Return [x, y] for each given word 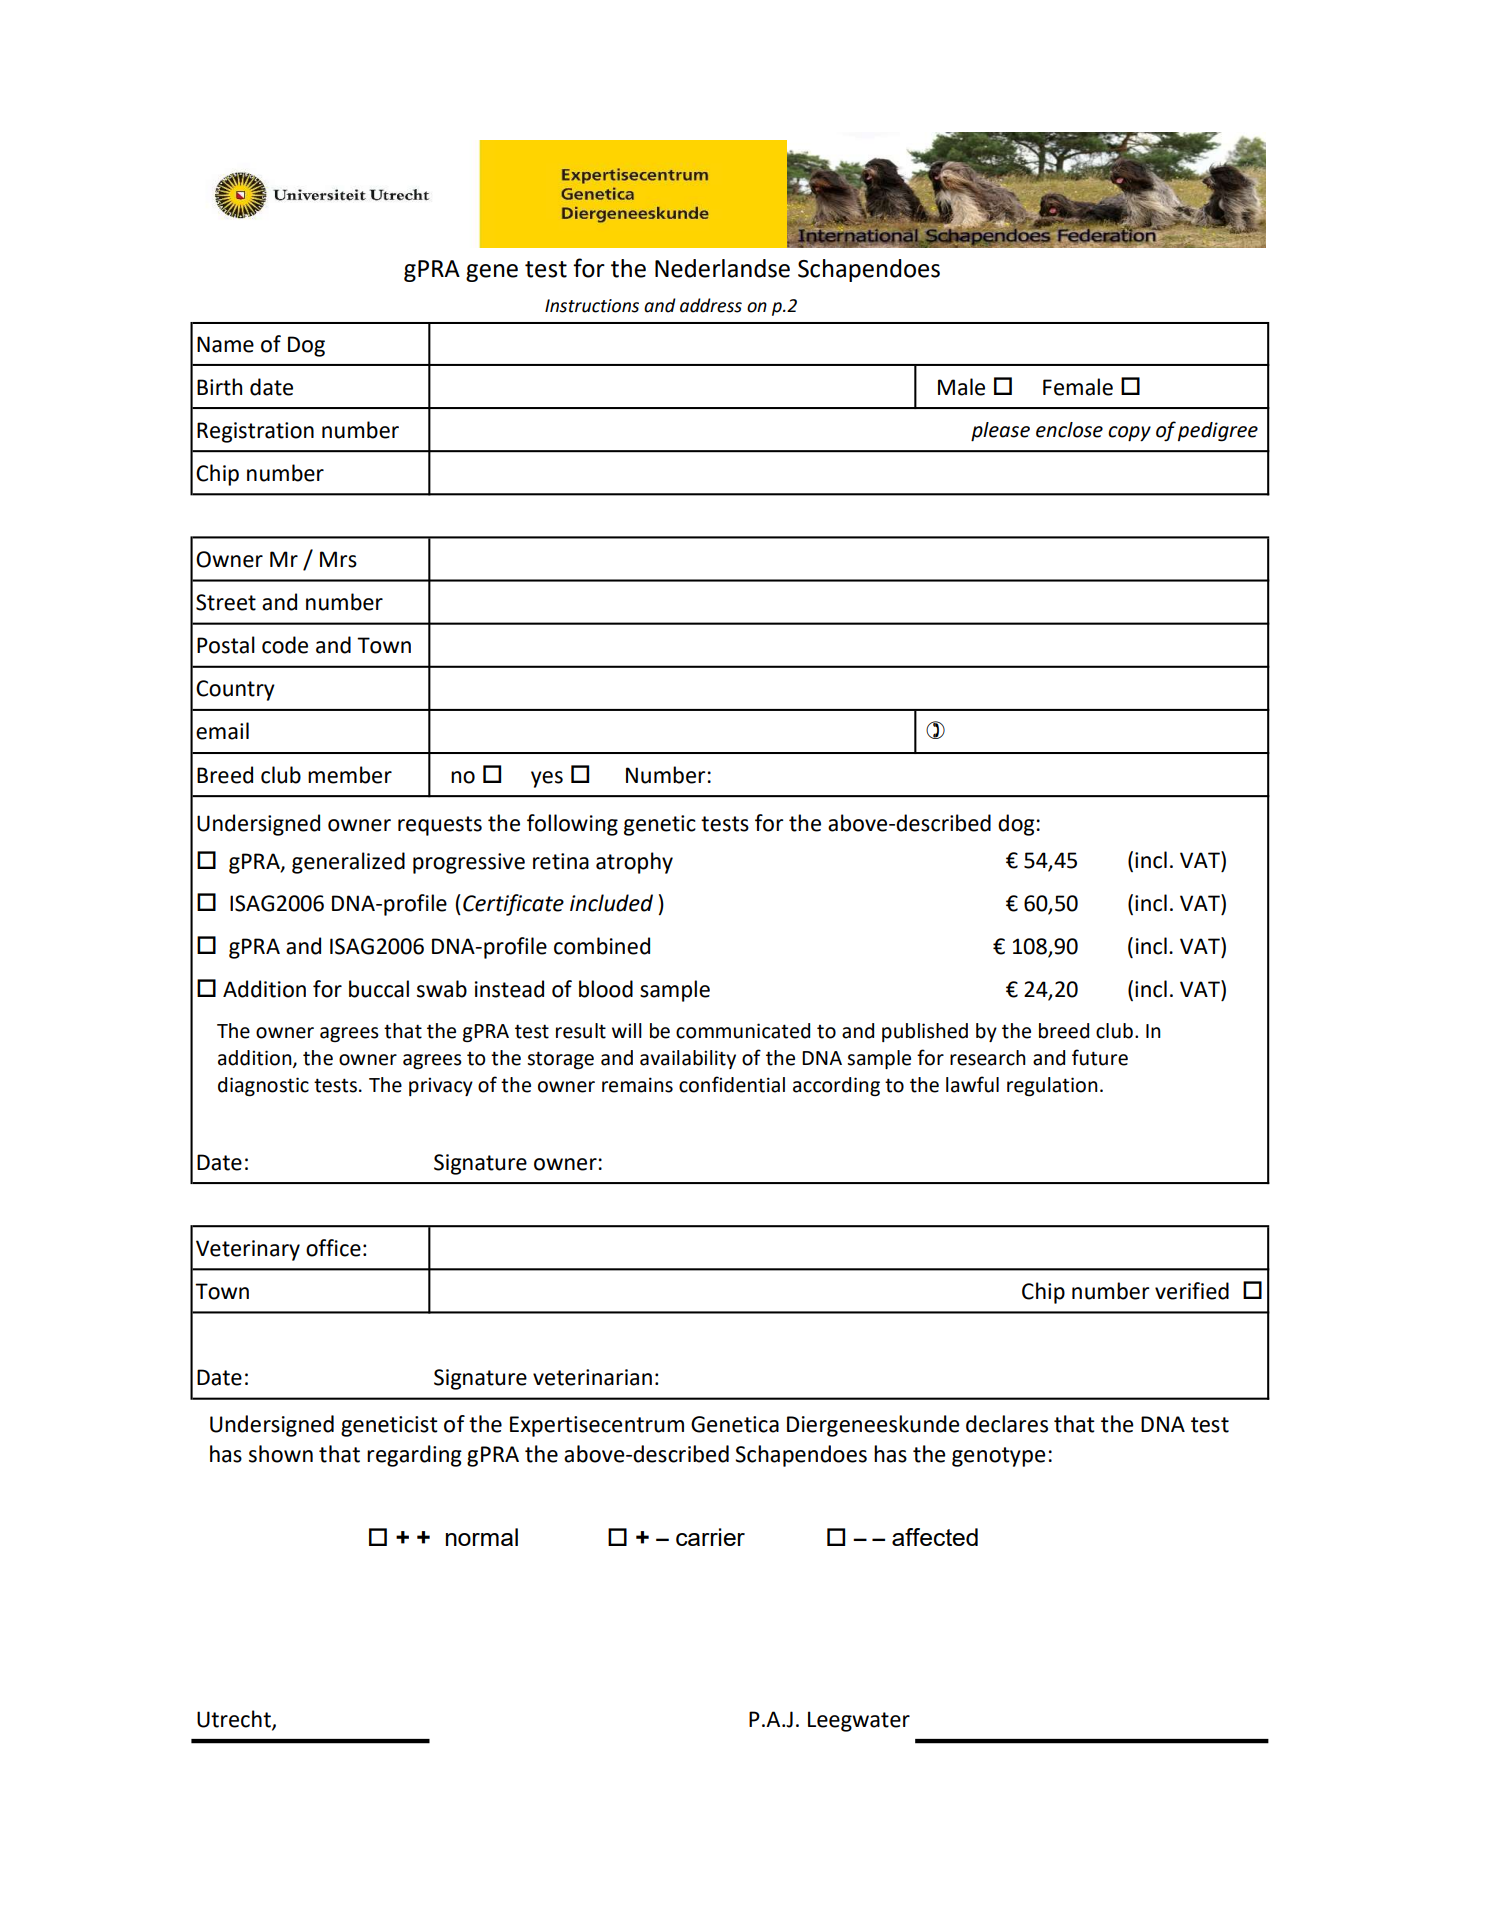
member [350, 775]
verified [1192, 1291]
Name [225, 344]
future [1100, 1057]
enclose [1069, 430]
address [711, 305]
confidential [732, 1084]
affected [935, 1537]
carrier [710, 1537]
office [333, 1248]
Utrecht [235, 1720]
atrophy [634, 863]
